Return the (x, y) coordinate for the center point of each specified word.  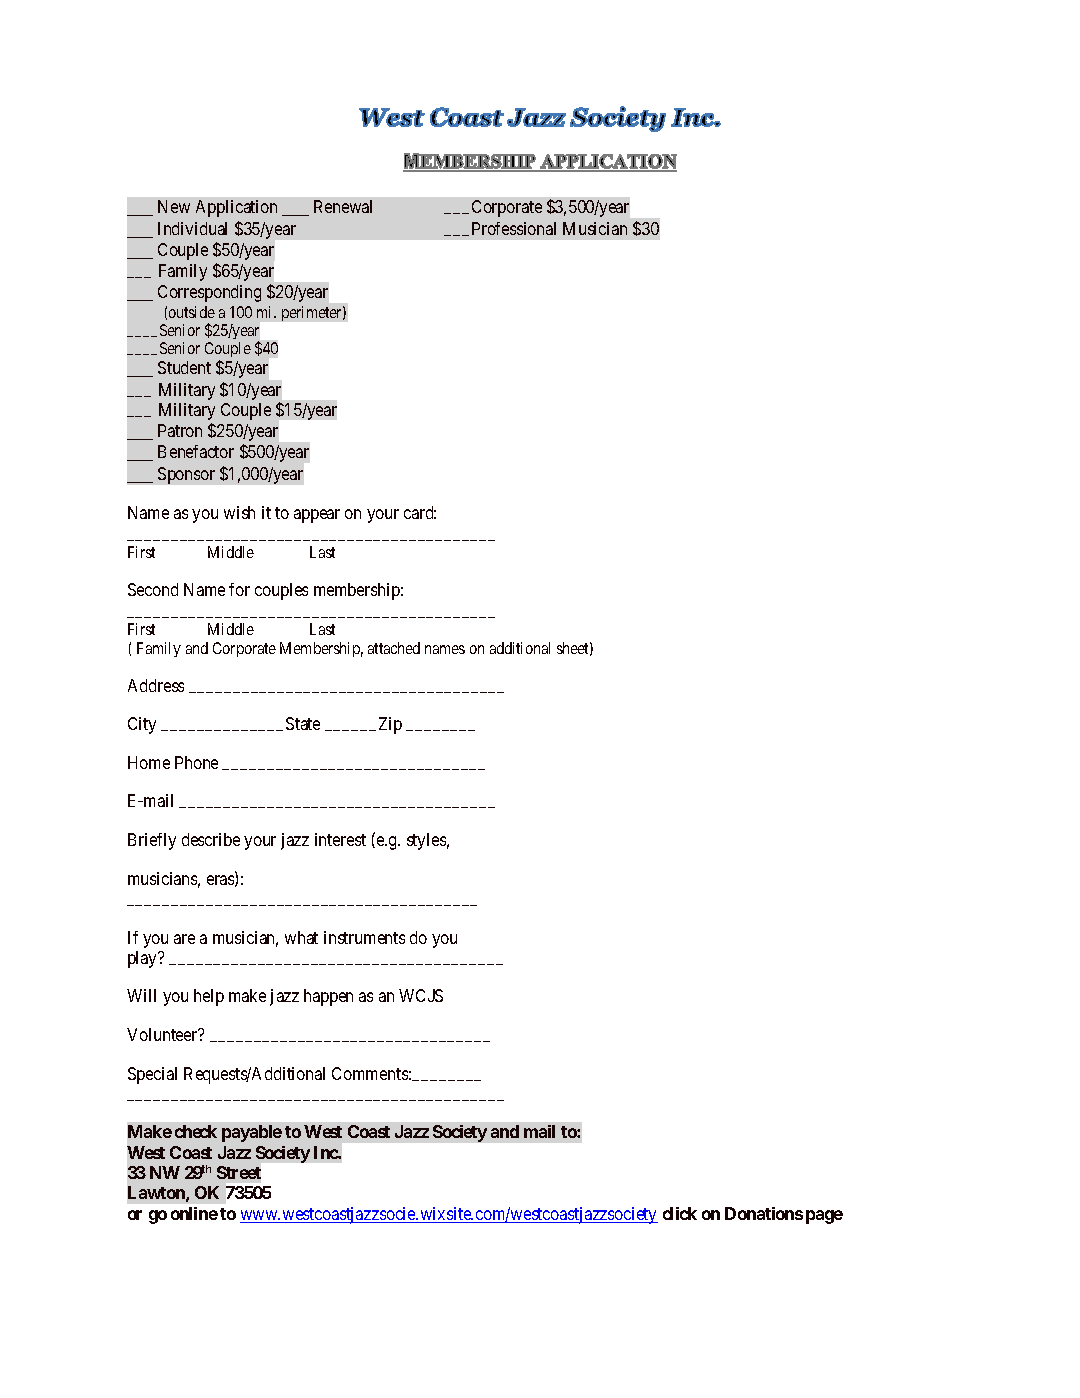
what (301, 937)
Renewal (343, 206)
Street (239, 1172)
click (680, 1213)
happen (328, 997)
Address (156, 685)
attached (394, 648)
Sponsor (186, 475)
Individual (192, 228)
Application (236, 208)
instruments (364, 937)
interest (340, 839)
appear (317, 516)
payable (252, 1133)
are (184, 939)
